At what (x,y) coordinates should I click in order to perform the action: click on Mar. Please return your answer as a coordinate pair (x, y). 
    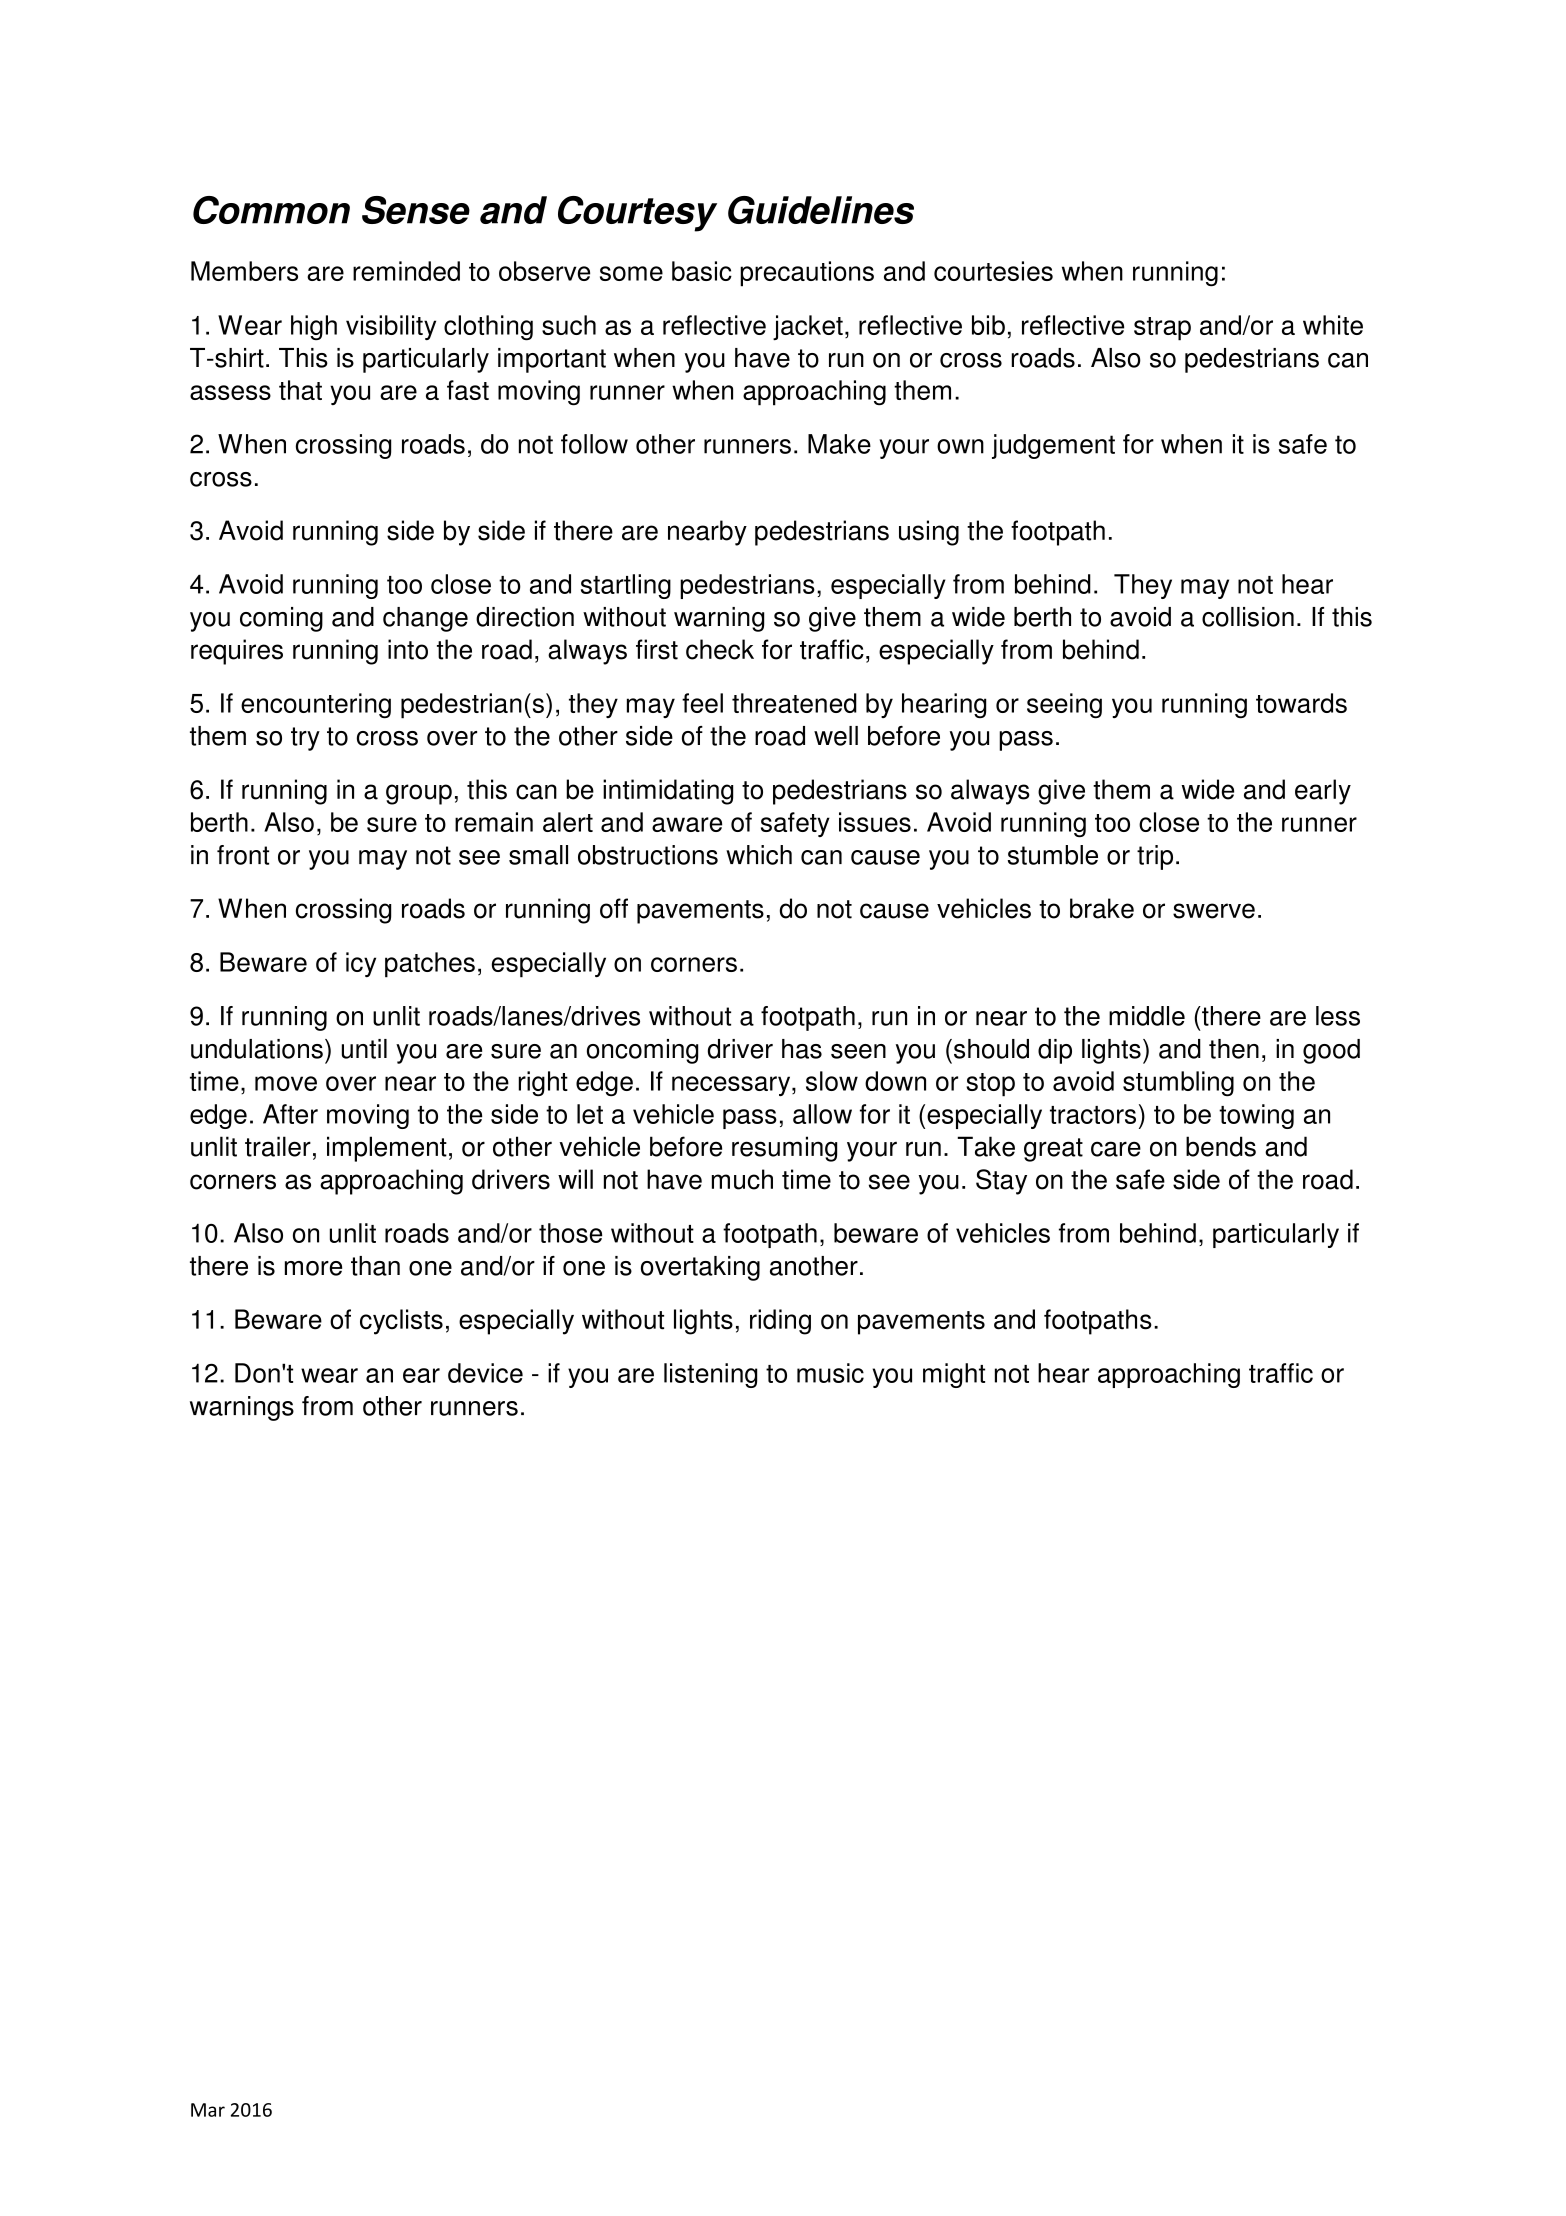
    Looking at the image, I should click on (208, 2110).
